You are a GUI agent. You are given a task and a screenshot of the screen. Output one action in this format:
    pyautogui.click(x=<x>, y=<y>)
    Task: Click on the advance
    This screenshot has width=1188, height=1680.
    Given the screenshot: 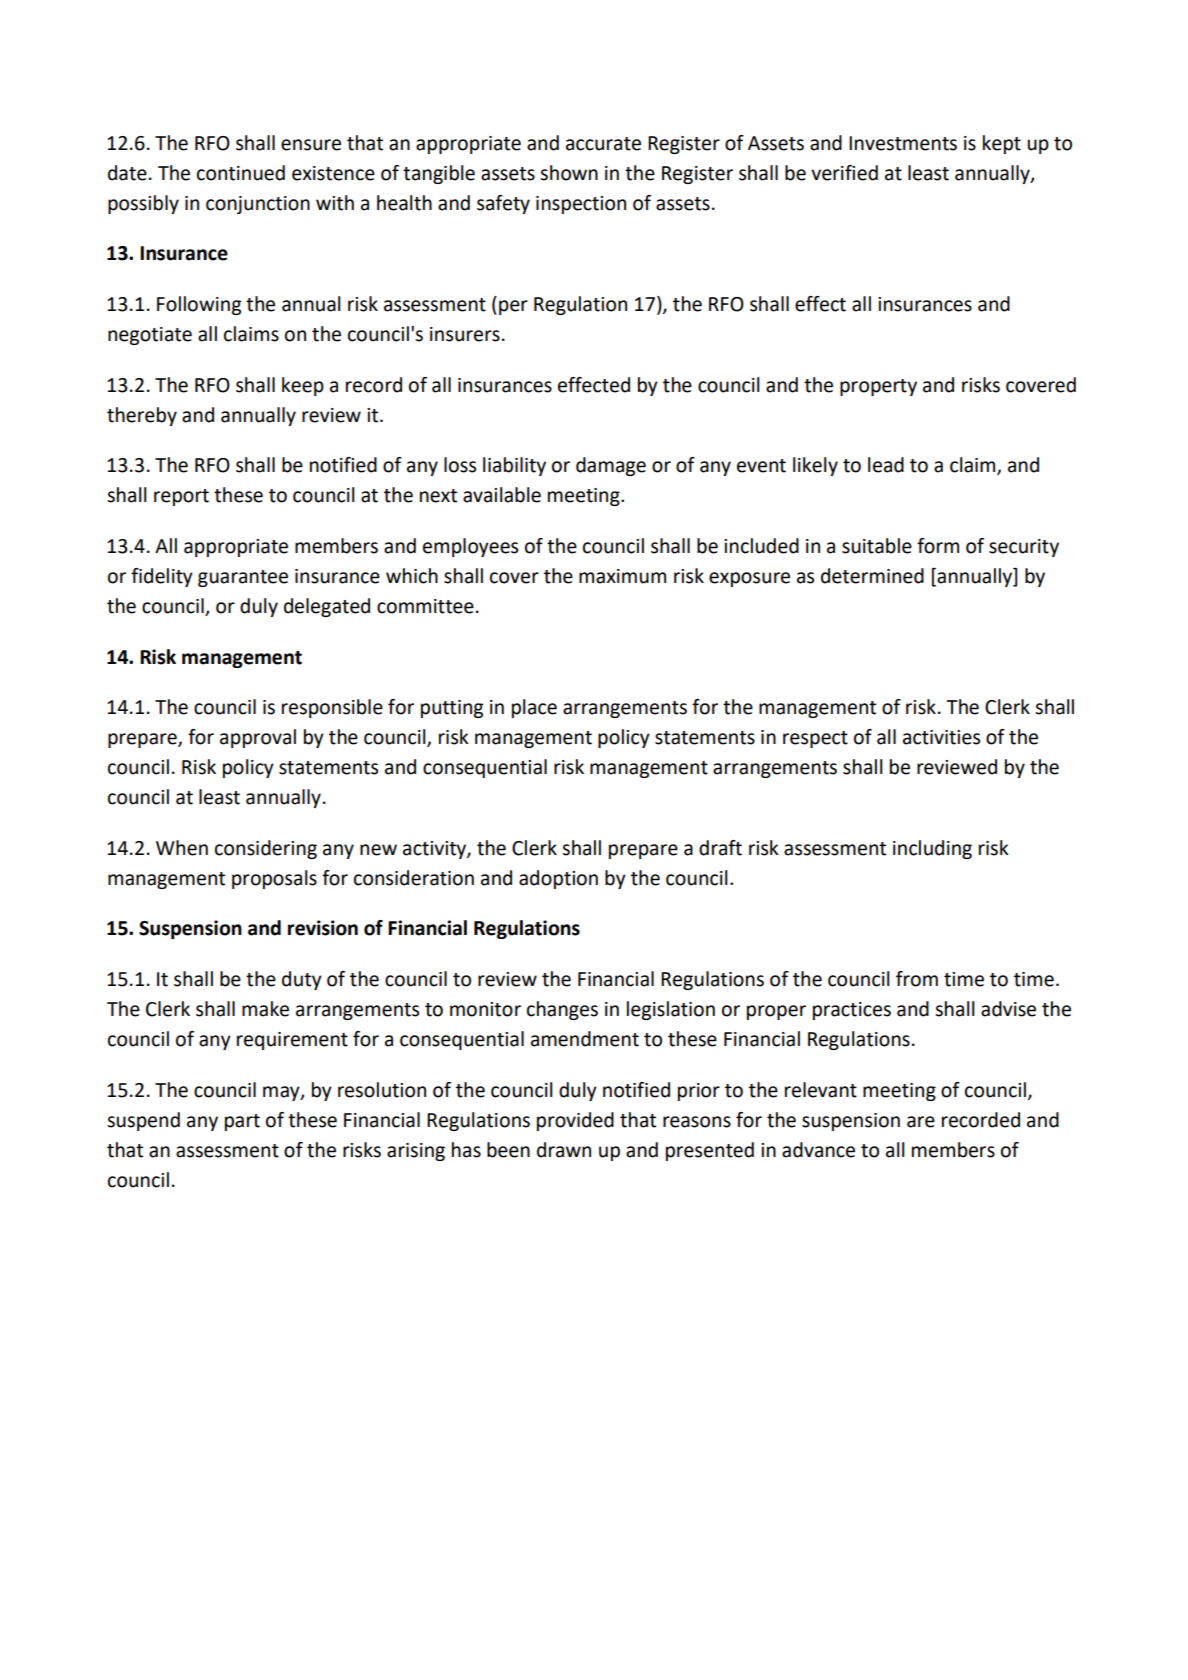 What is the action you would take?
    pyautogui.click(x=818, y=1150)
